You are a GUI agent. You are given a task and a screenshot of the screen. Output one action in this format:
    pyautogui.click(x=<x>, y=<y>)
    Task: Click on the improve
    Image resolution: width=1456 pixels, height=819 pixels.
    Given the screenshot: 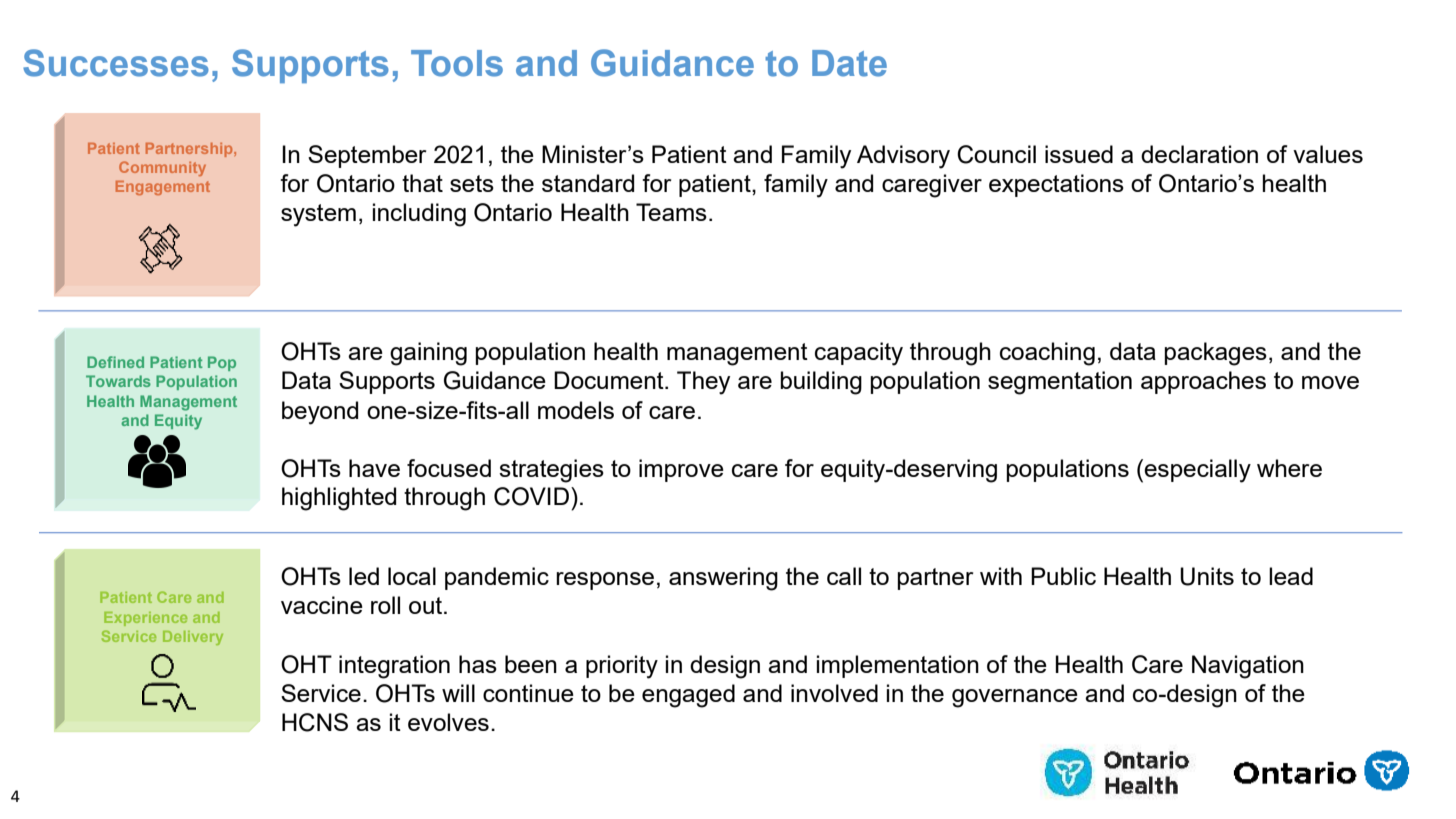 What is the action you would take?
    pyautogui.click(x=681, y=470)
